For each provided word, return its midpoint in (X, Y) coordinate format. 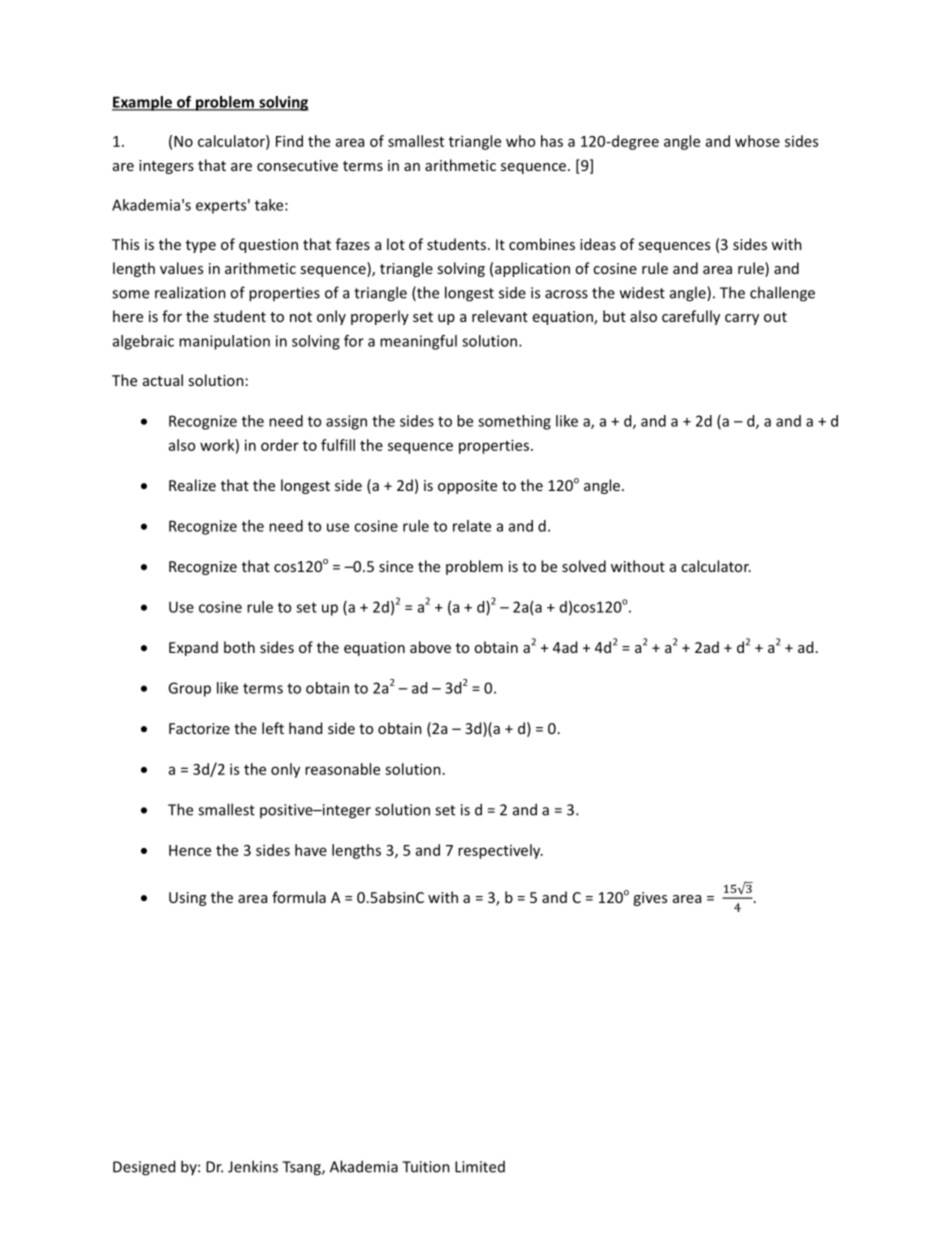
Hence (190, 850)
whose (757, 141)
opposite (467, 487)
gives (650, 899)
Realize (192, 485)
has (552, 141)
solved (584, 566)
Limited (480, 1167)
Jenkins (253, 1166)
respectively (500, 851)
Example (143, 103)
